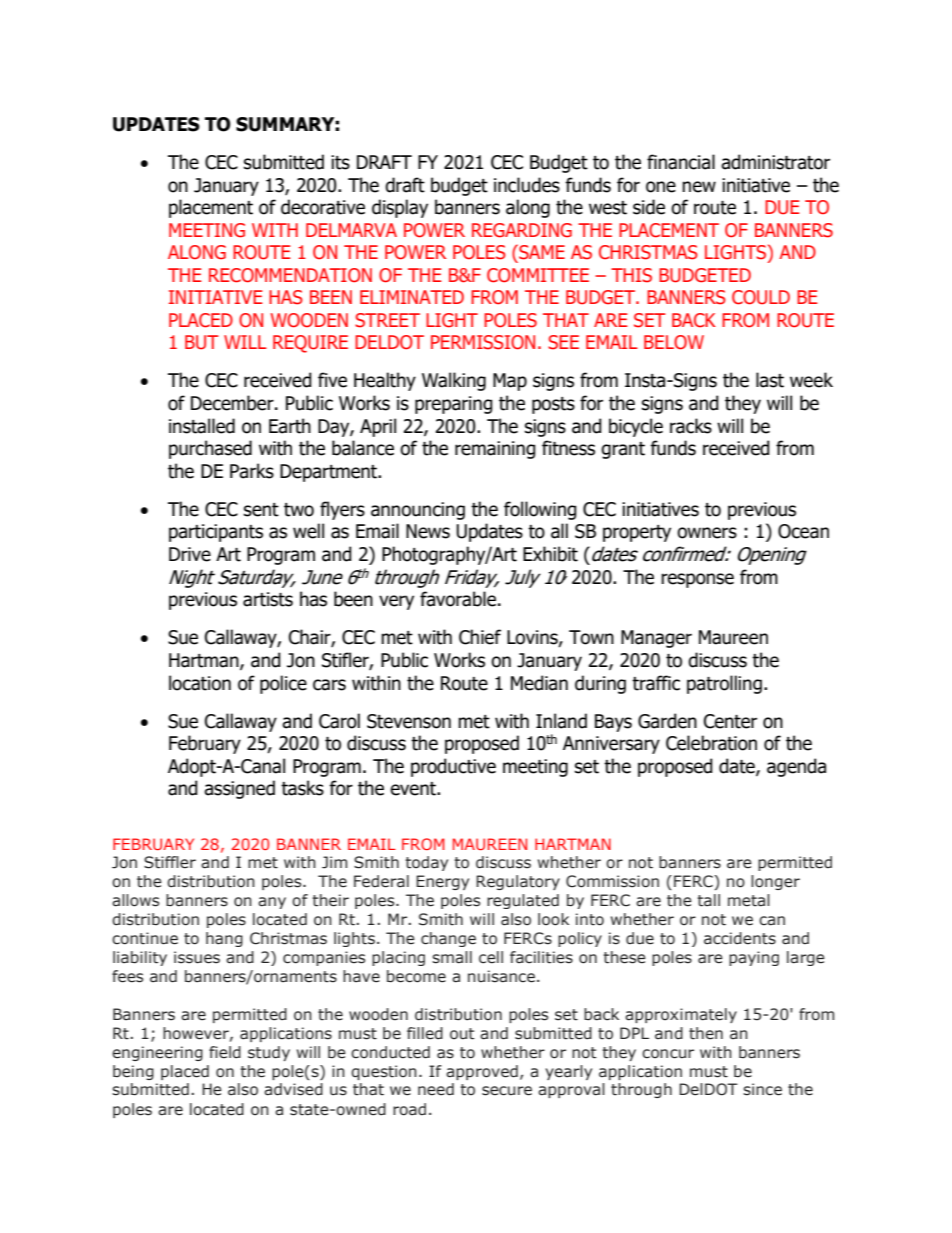 This image has width=952, height=1233. What do you see at coordinates (200, 683) in the image?
I see `location` at bounding box center [200, 683].
